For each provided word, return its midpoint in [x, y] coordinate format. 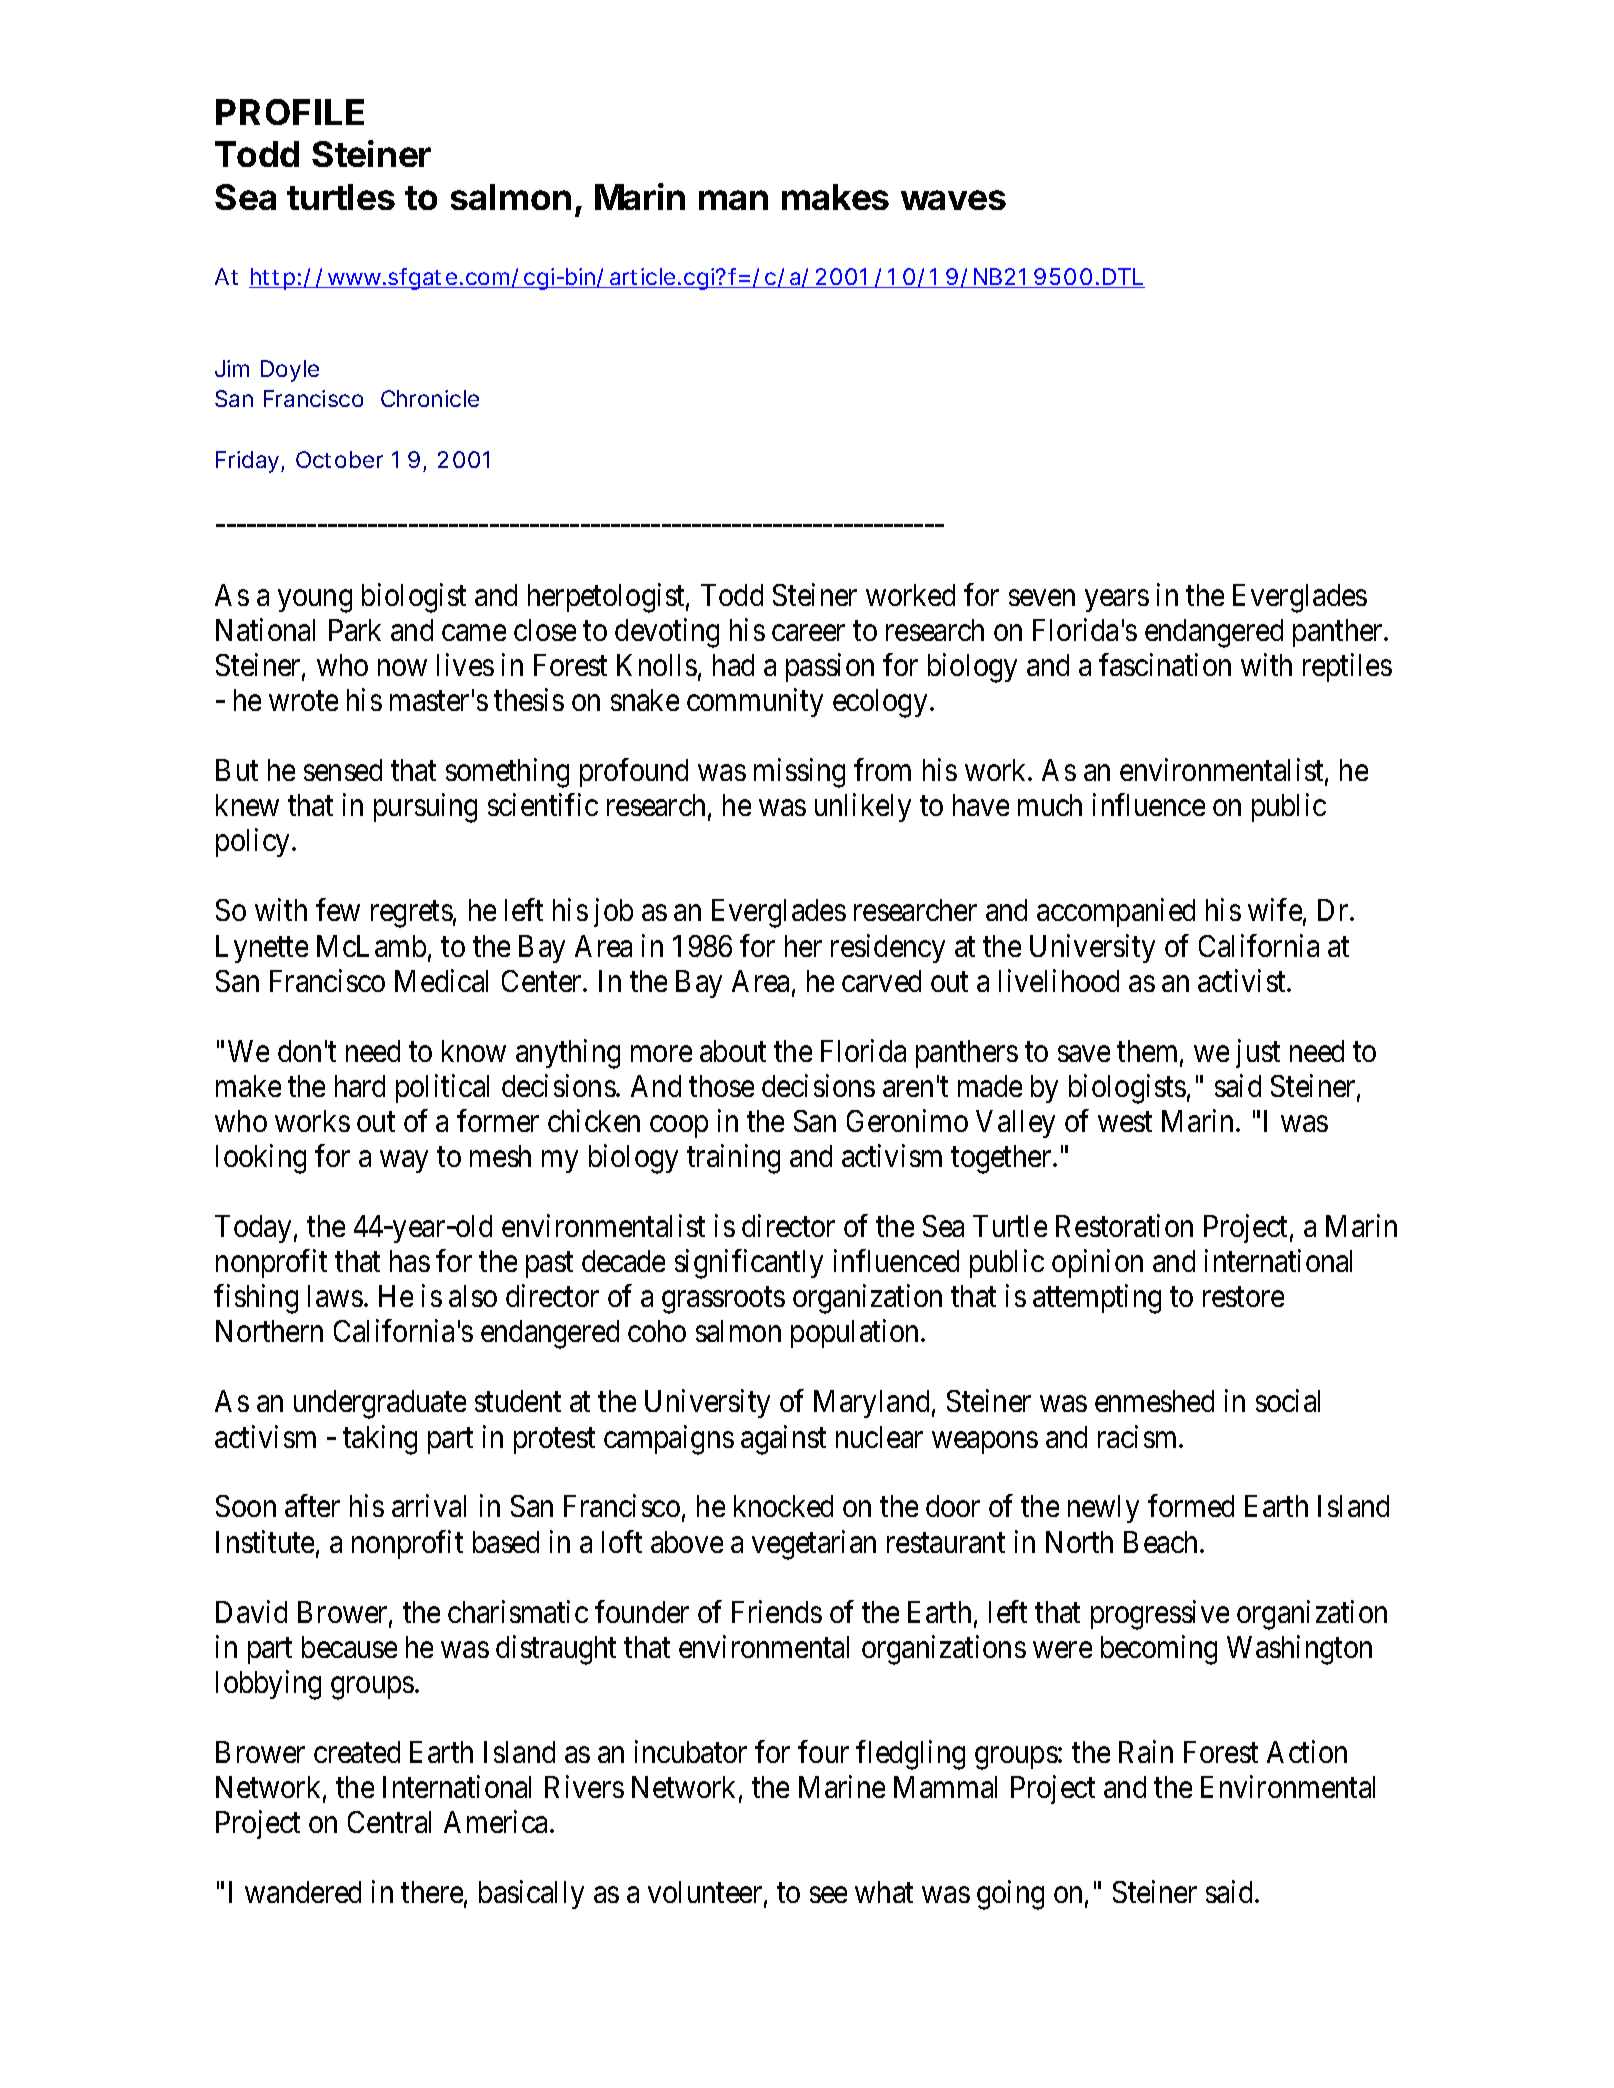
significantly [749, 1264]
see [828, 1895]
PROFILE [290, 112]
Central [389, 1822]
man [733, 200]
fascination [1165, 664]
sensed [343, 770]
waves [953, 200]
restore [1243, 1297]
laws [335, 1296]
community [755, 703]
